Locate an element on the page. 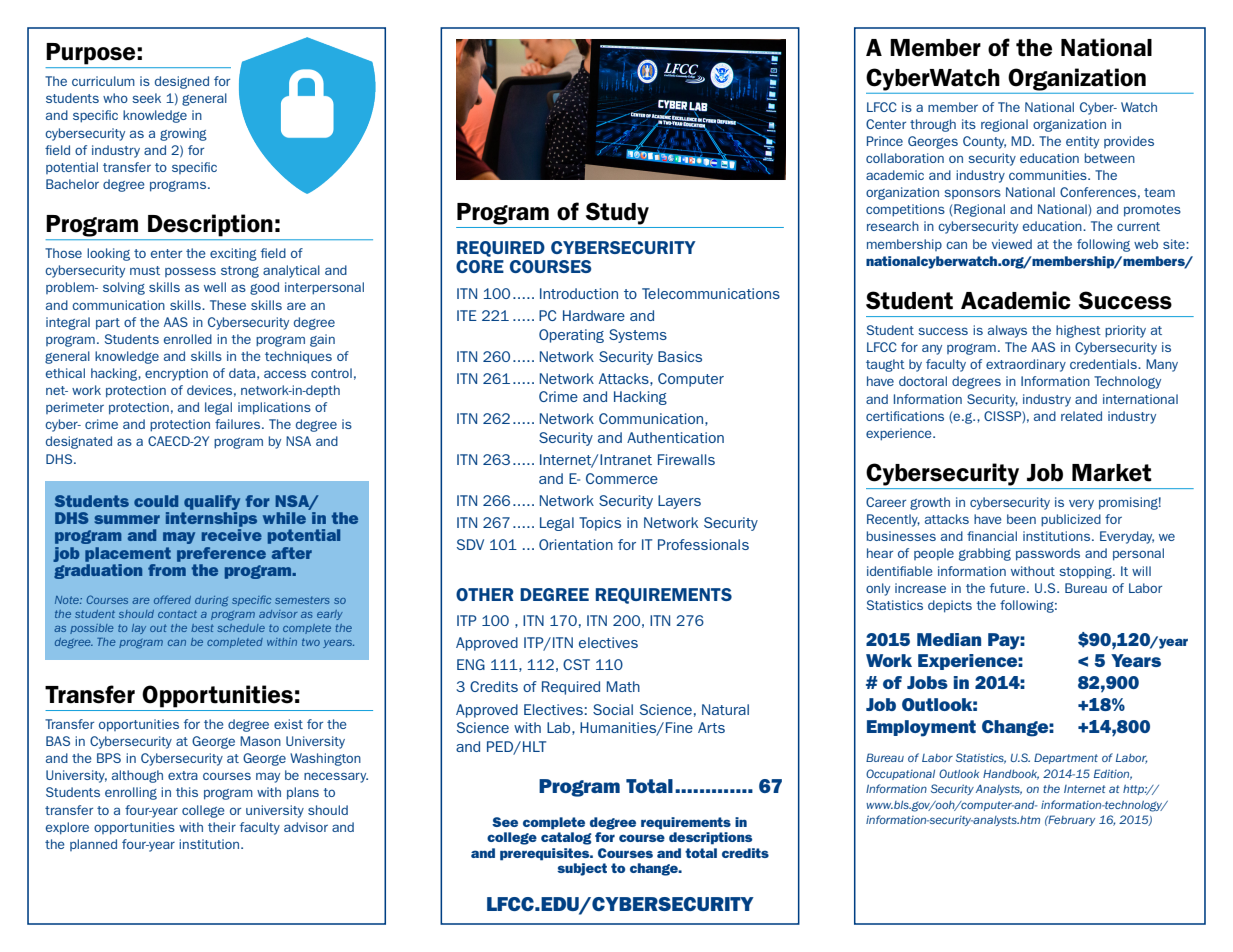 The image size is (1233, 952). catalog is located at coordinates (566, 838).
